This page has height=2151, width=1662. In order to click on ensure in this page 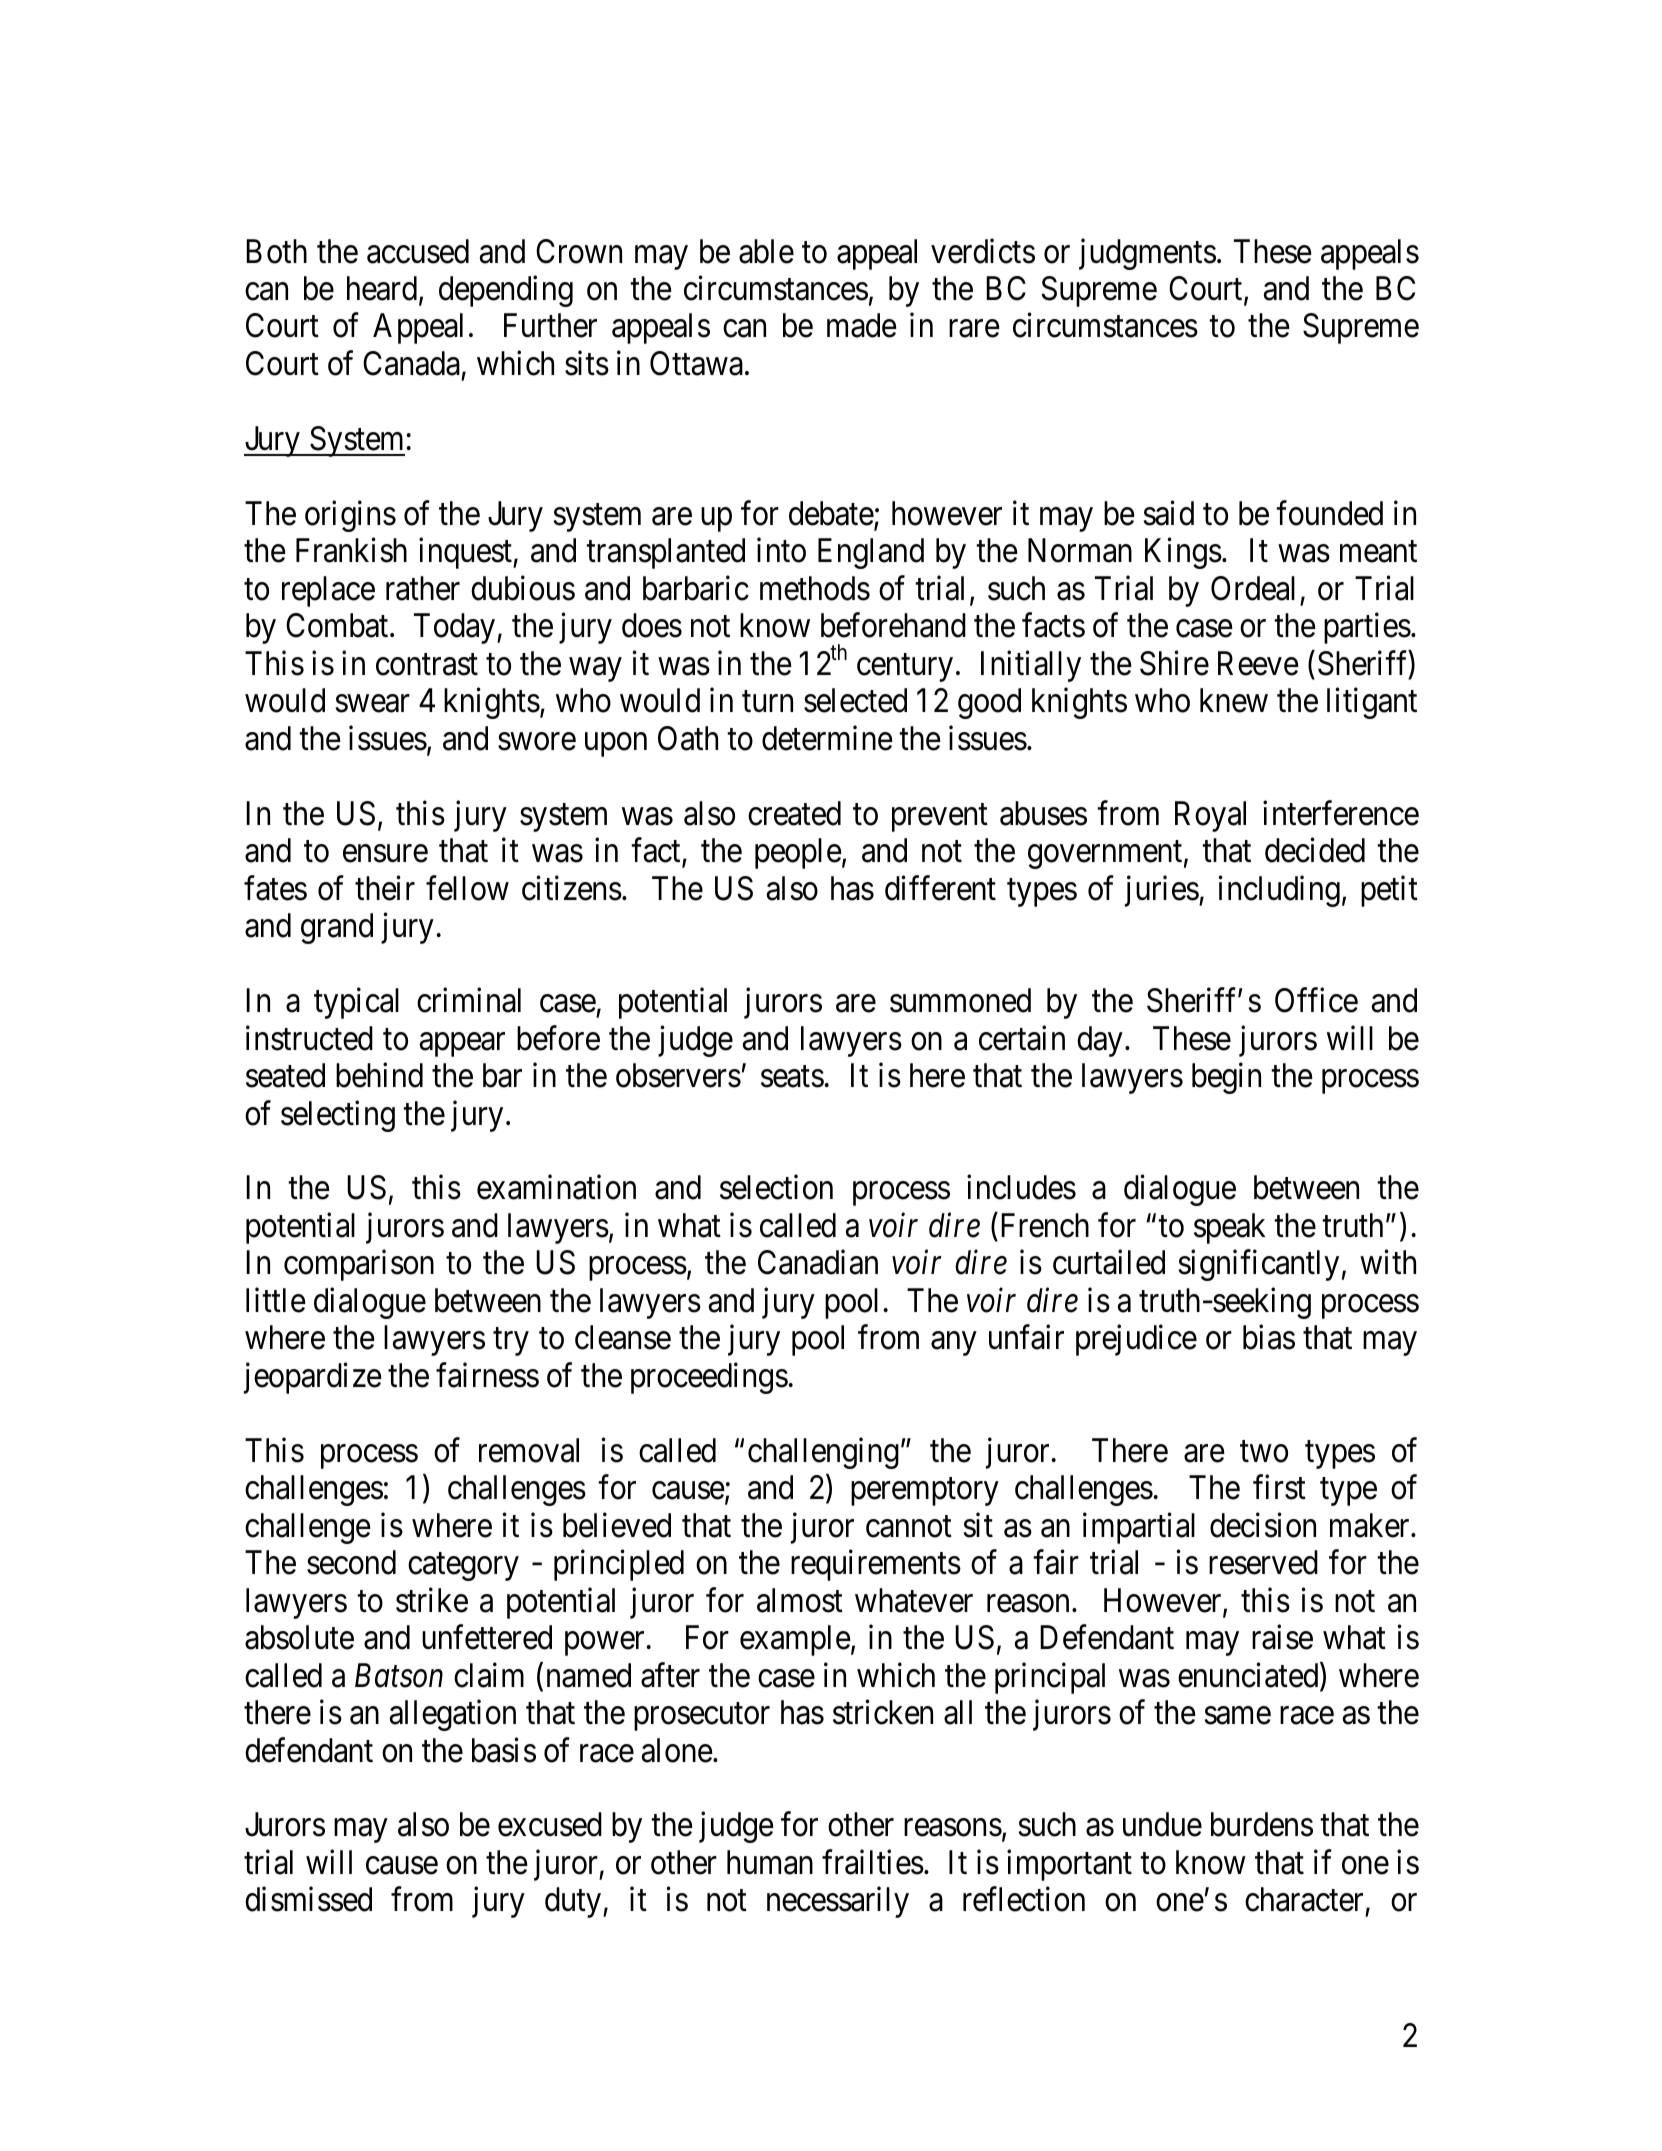, I will do `click(385, 854)`.
